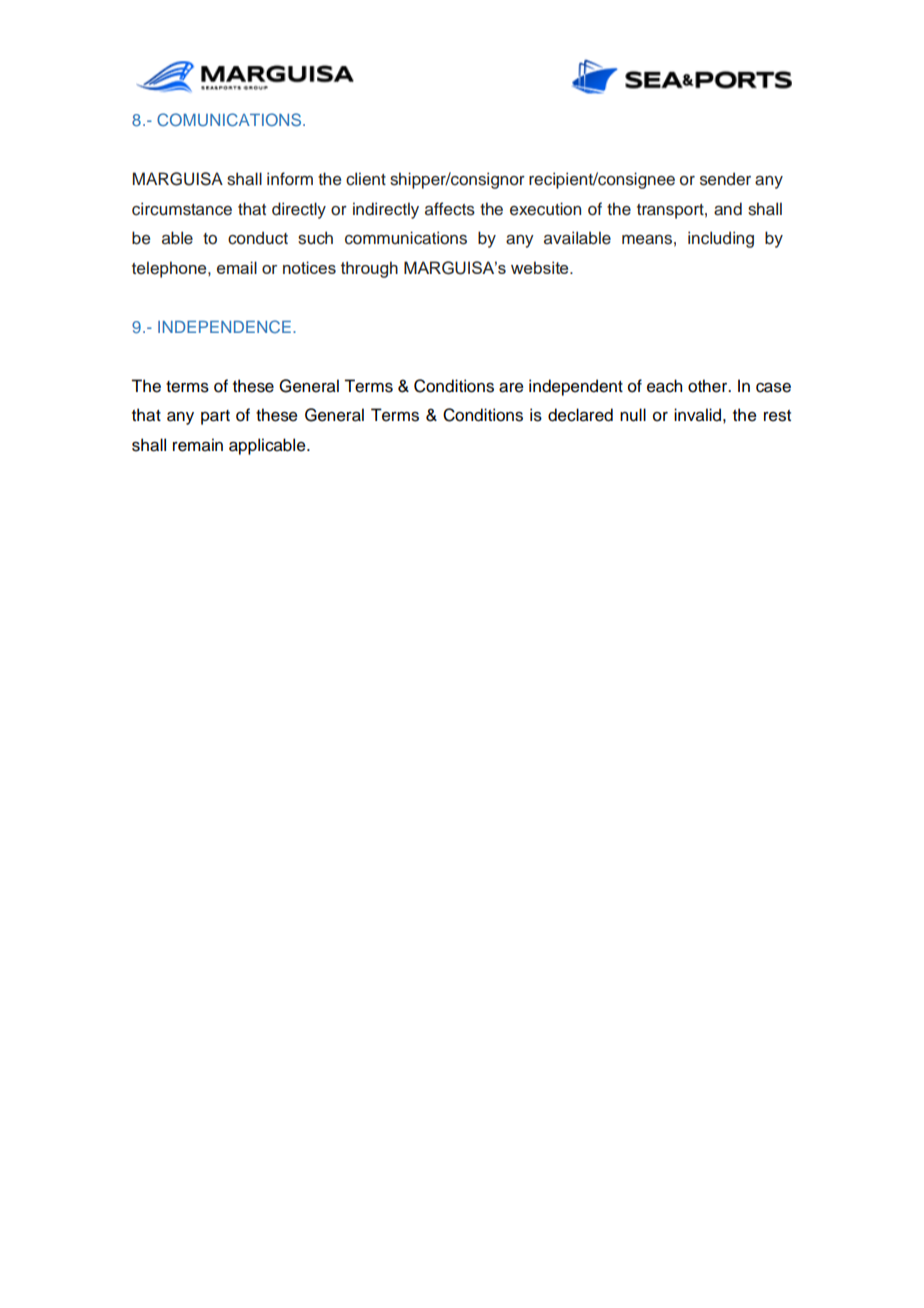 The image size is (924, 1308). What do you see at coordinates (541, 267) in the document?
I see `website` at bounding box center [541, 267].
